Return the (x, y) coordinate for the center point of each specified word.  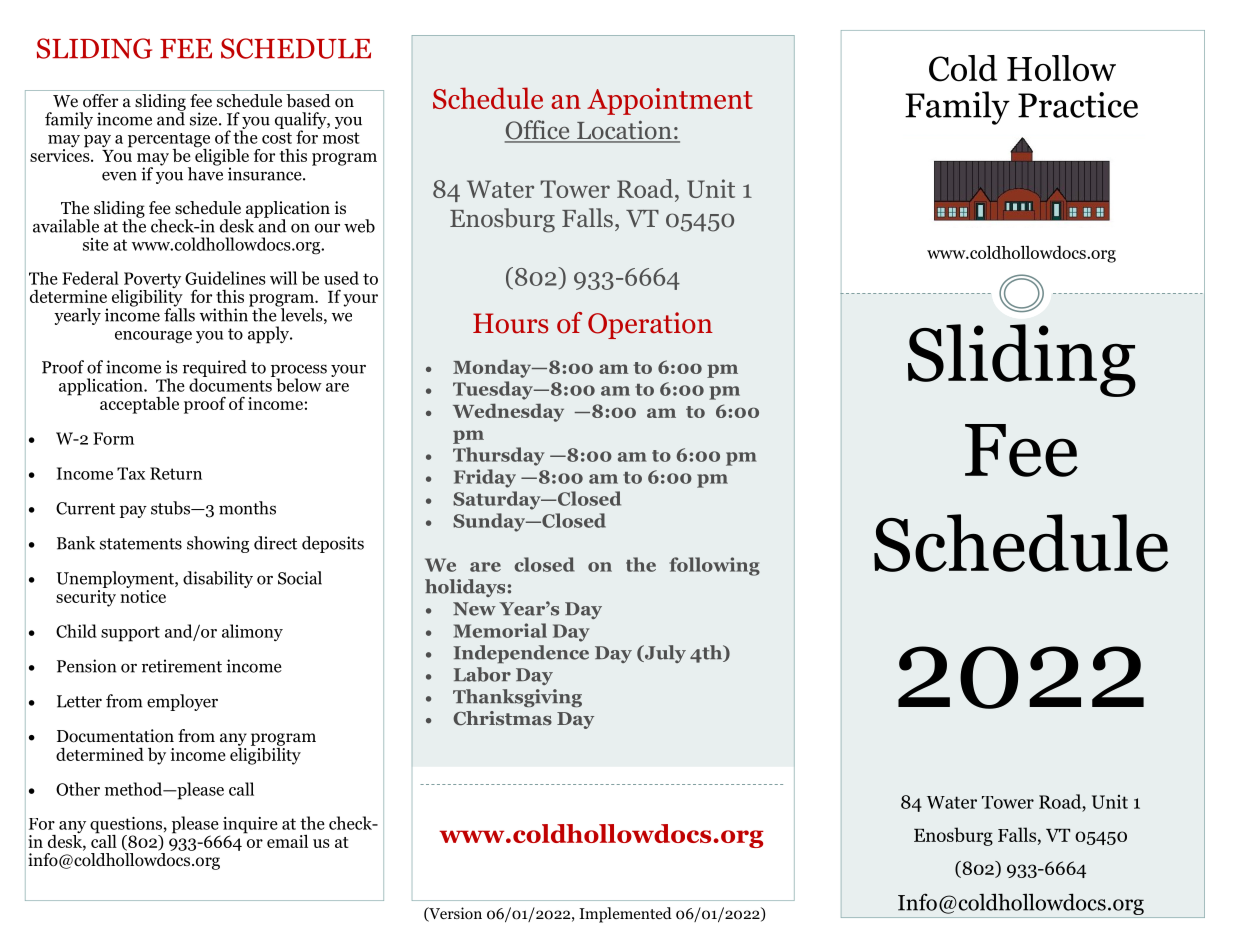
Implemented (625, 915)
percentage (169, 141)
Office (538, 131)
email (287, 841)
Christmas (502, 718)
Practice (1078, 105)
